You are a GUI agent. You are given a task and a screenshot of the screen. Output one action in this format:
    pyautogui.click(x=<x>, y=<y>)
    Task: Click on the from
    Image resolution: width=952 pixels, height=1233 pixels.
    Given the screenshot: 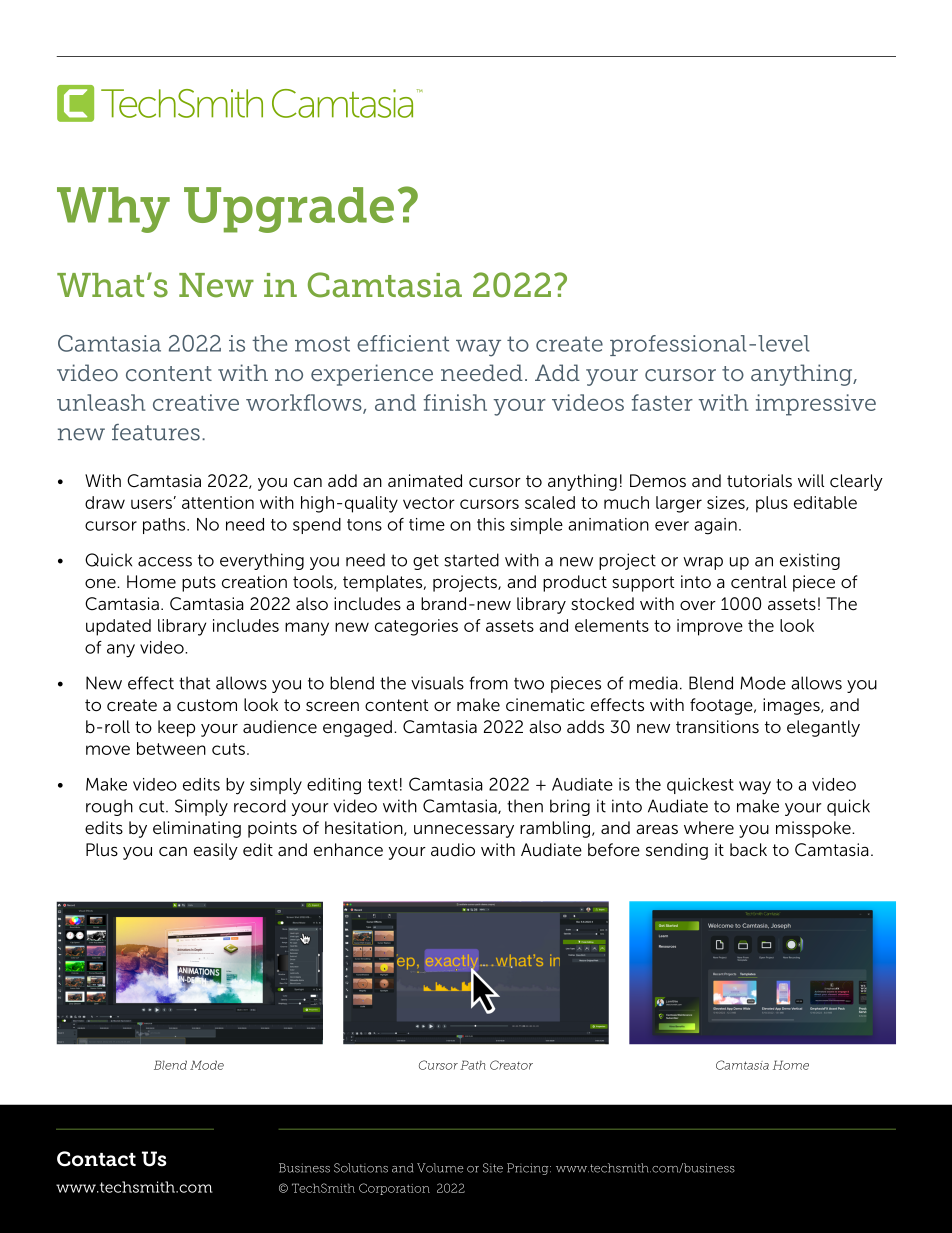 What is the action you would take?
    pyautogui.click(x=489, y=683)
